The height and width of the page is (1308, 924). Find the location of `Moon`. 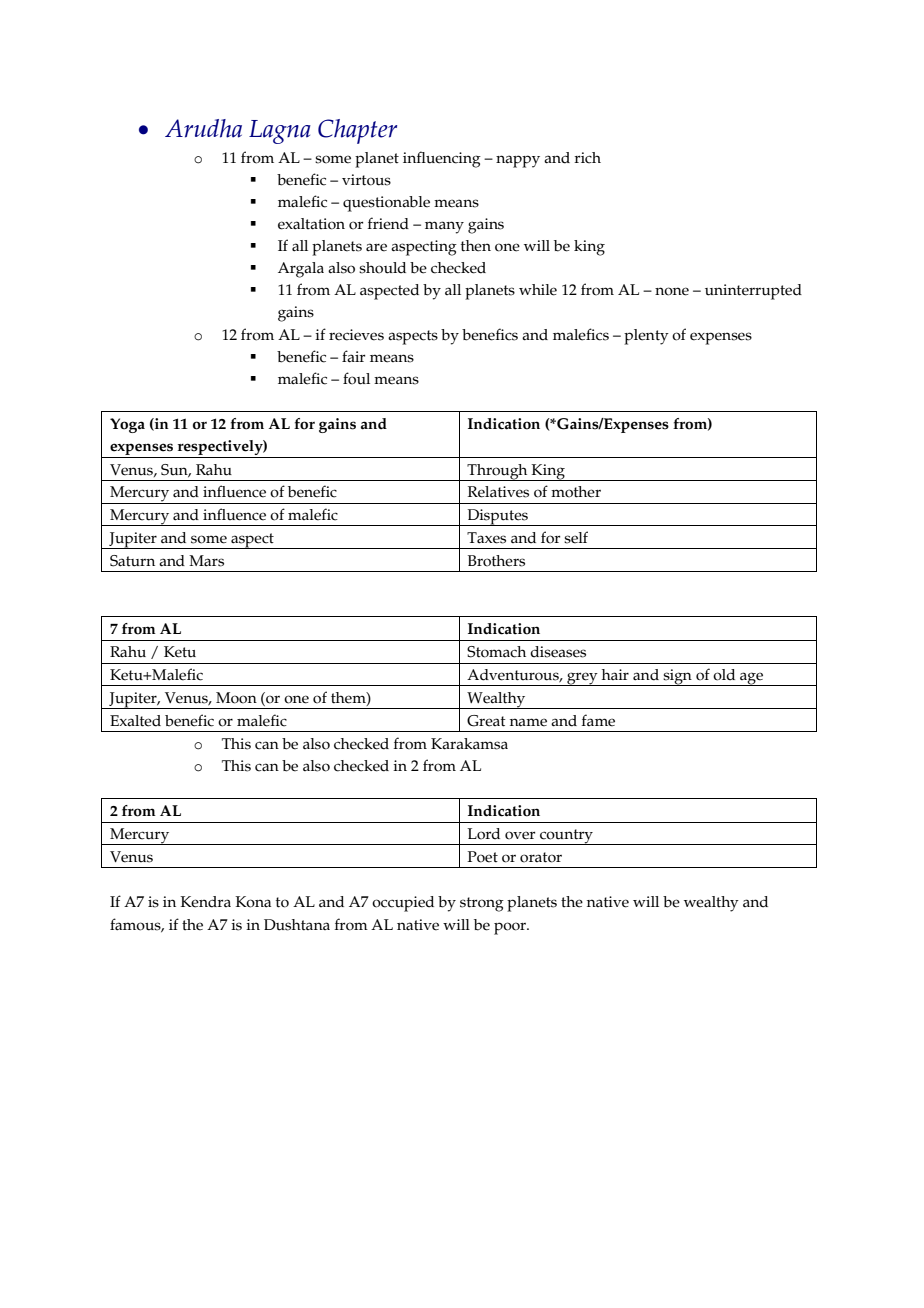

Moon is located at coordinates (236, 698).
